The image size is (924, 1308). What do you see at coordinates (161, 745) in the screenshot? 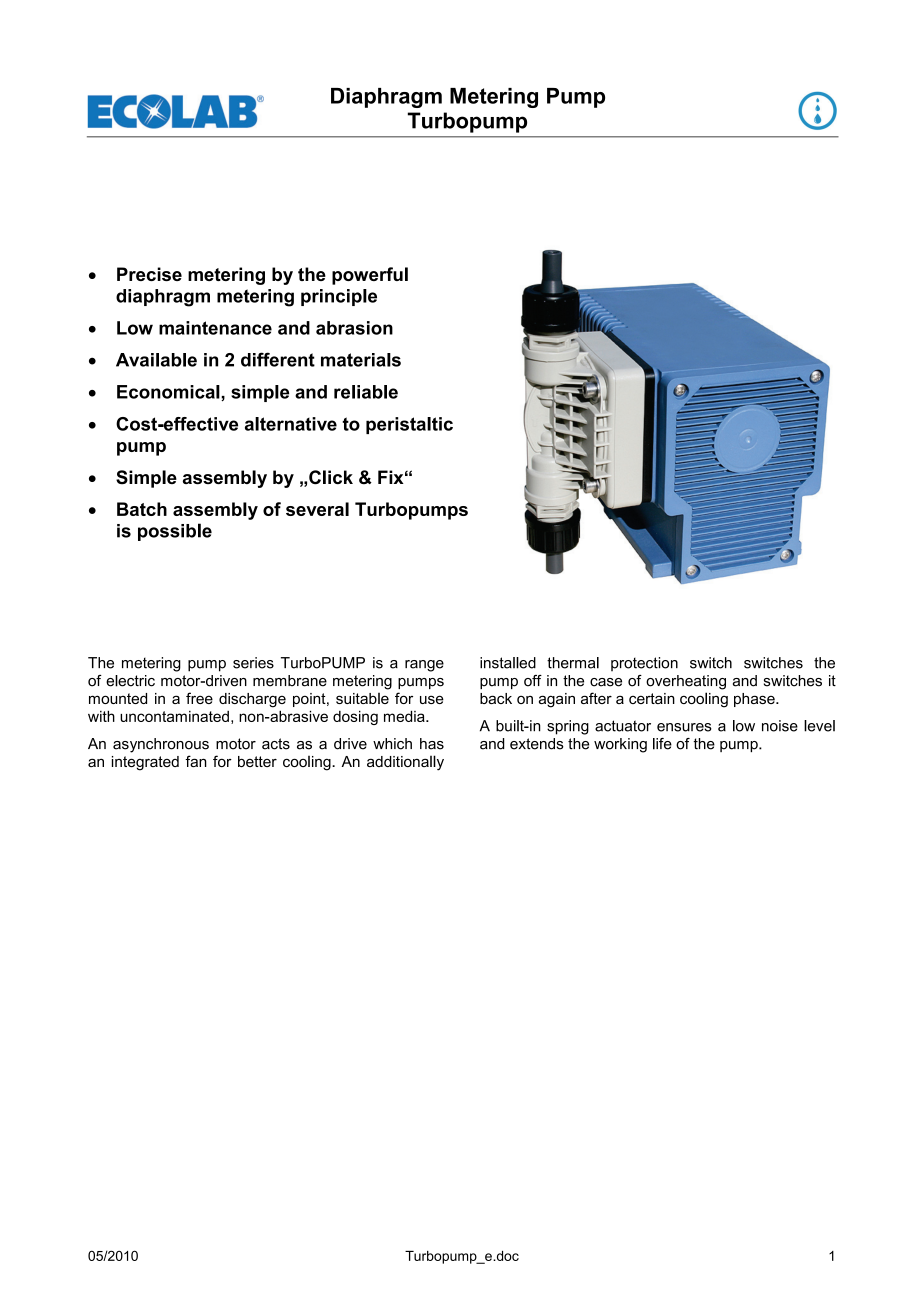
I see `asynchronous` at bounding box center [161, 745].
